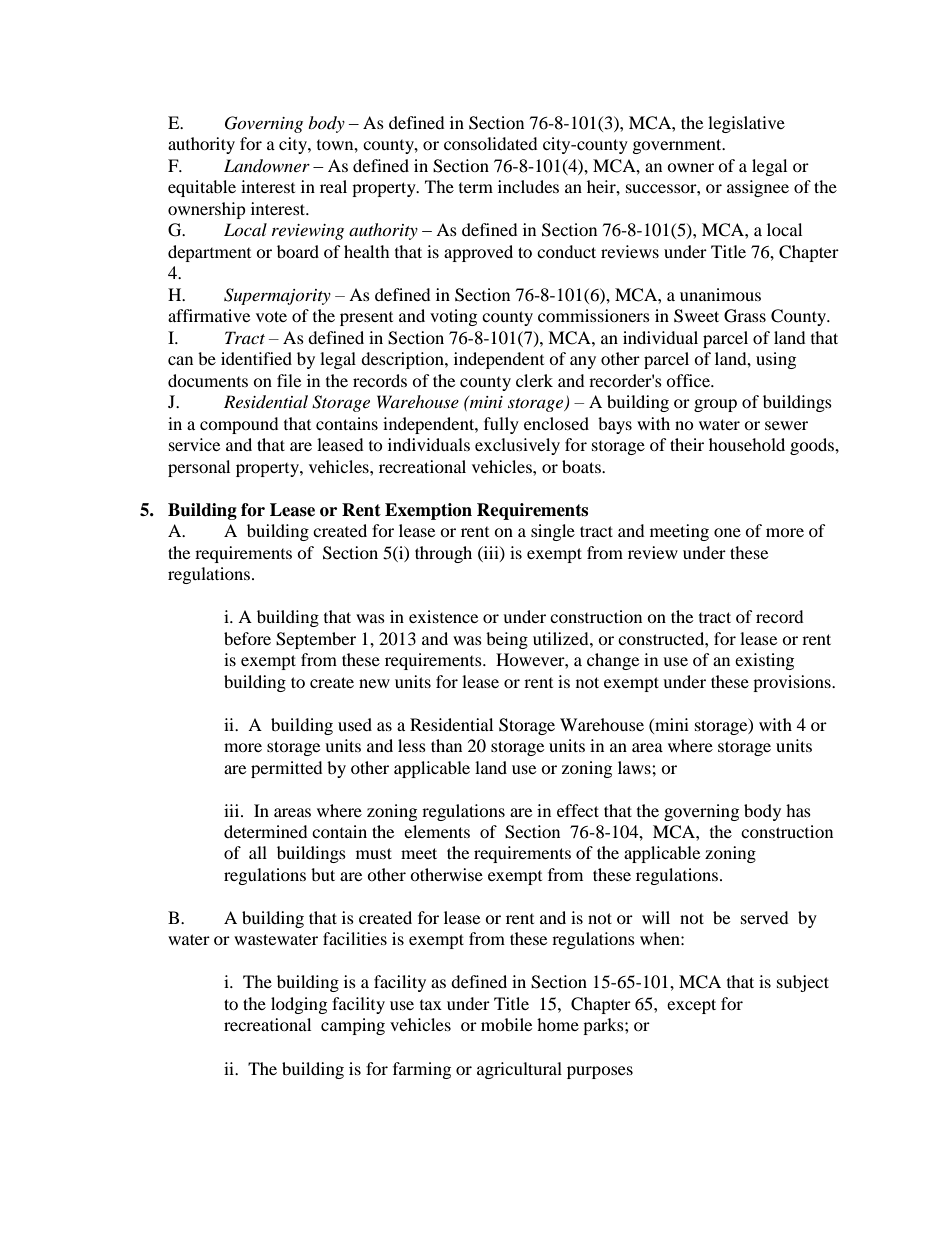  I want to click on lodging, so click(299, 1005).
